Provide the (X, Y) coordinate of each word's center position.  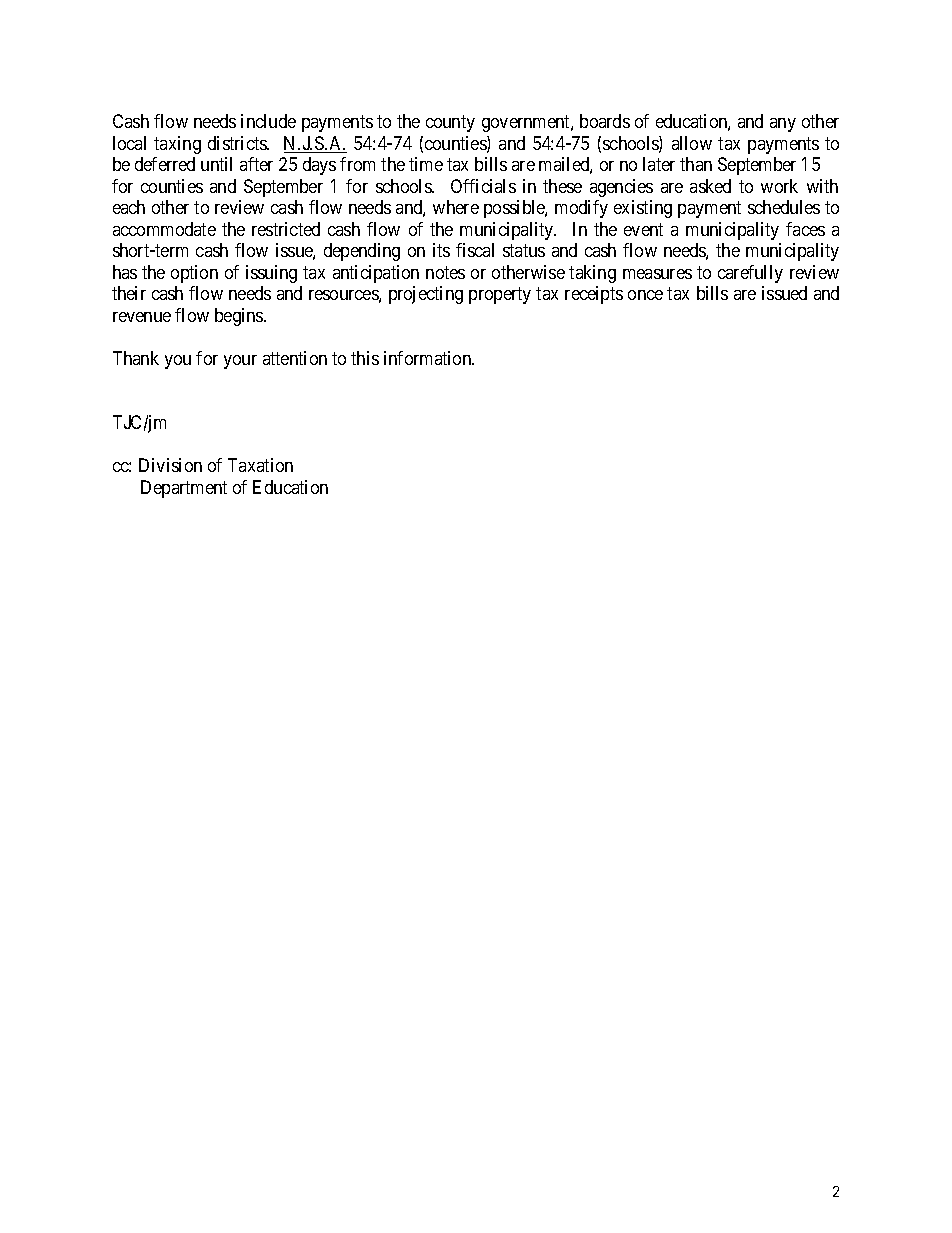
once (645, 295)
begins (240, 317)
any (783, 125)
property (500, 296)
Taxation (260, 465)
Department (184, 489)
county (450, 124)
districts (238, 143)
